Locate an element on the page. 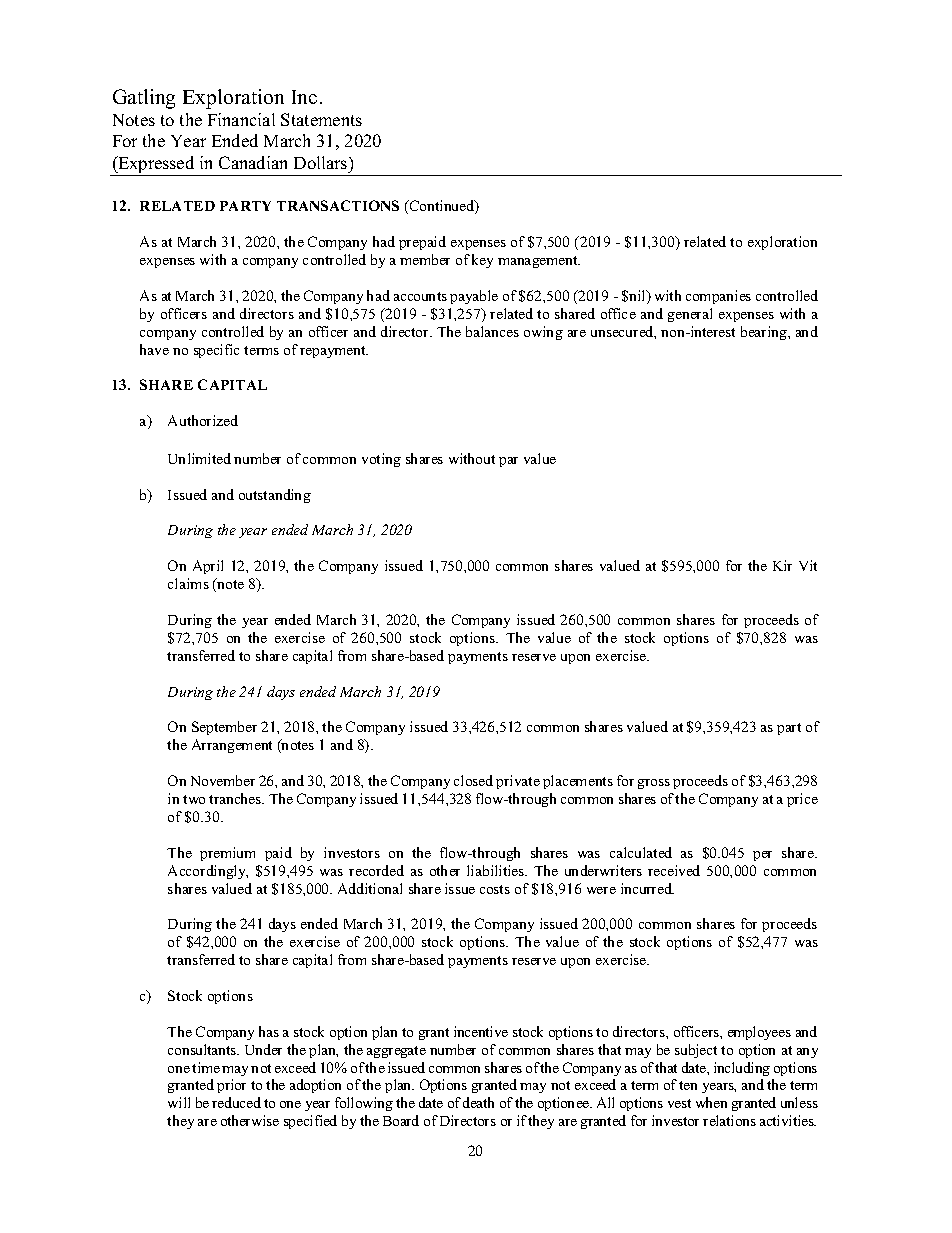  premium is located at coordinates (227, 854).
